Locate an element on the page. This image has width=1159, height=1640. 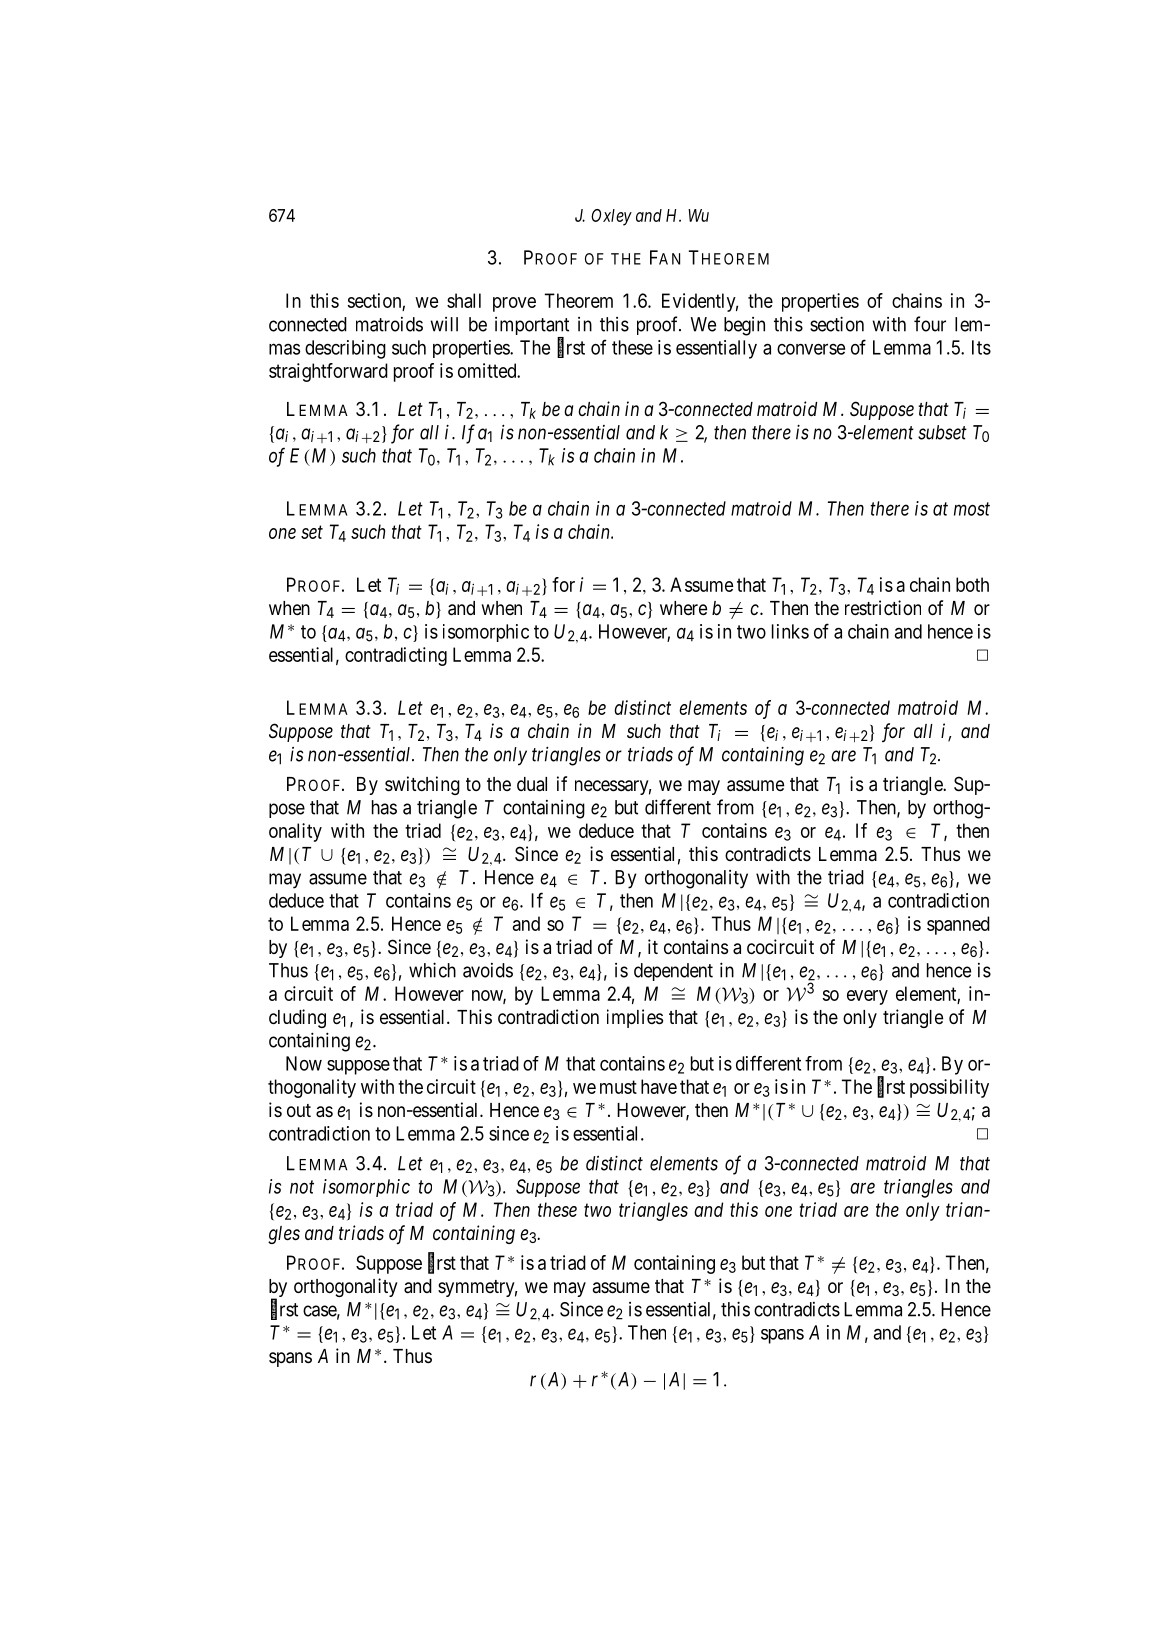
important is located at coordinates (532, 327).
